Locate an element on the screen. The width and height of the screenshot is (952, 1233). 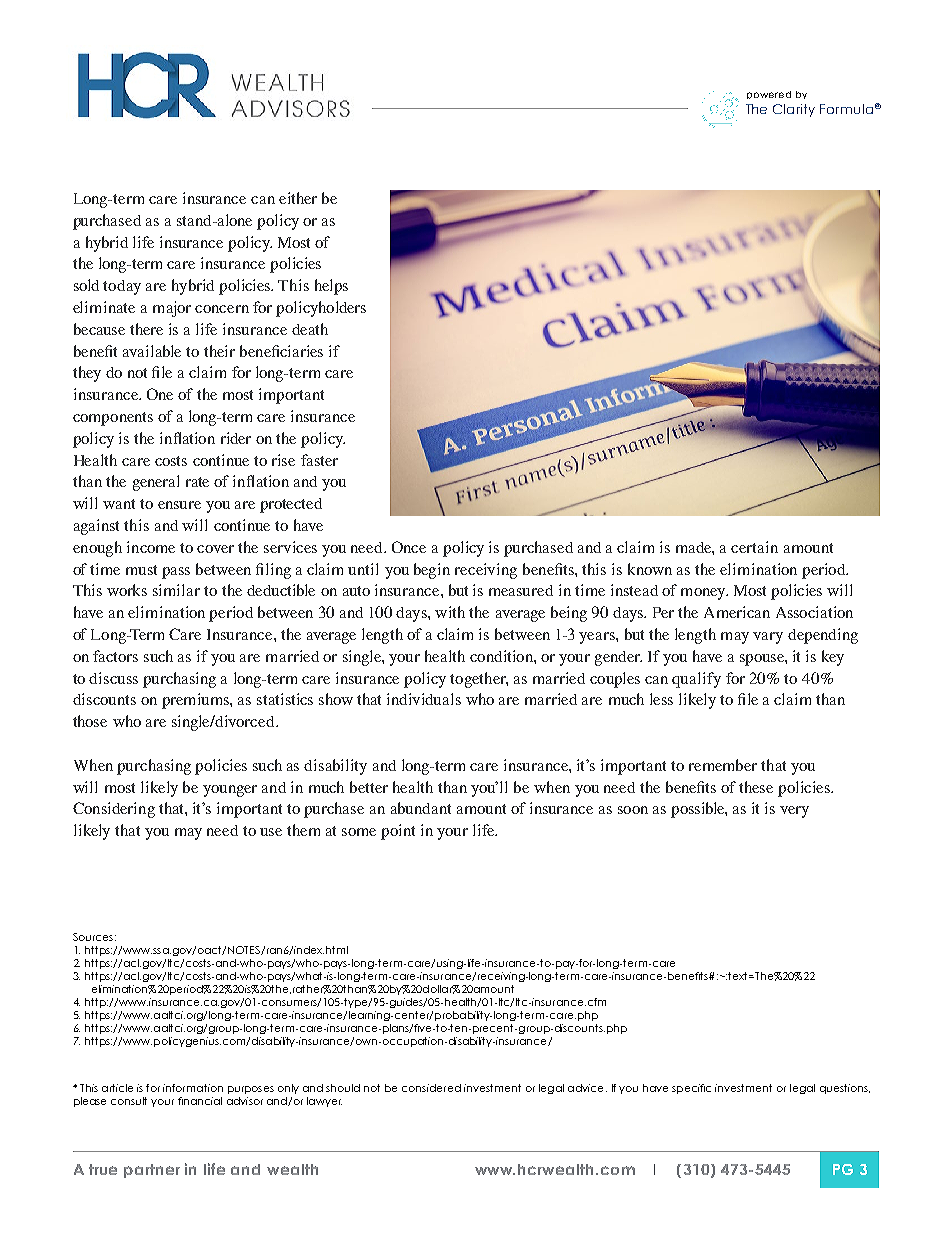
similar is located at coordinates (176, 590).
